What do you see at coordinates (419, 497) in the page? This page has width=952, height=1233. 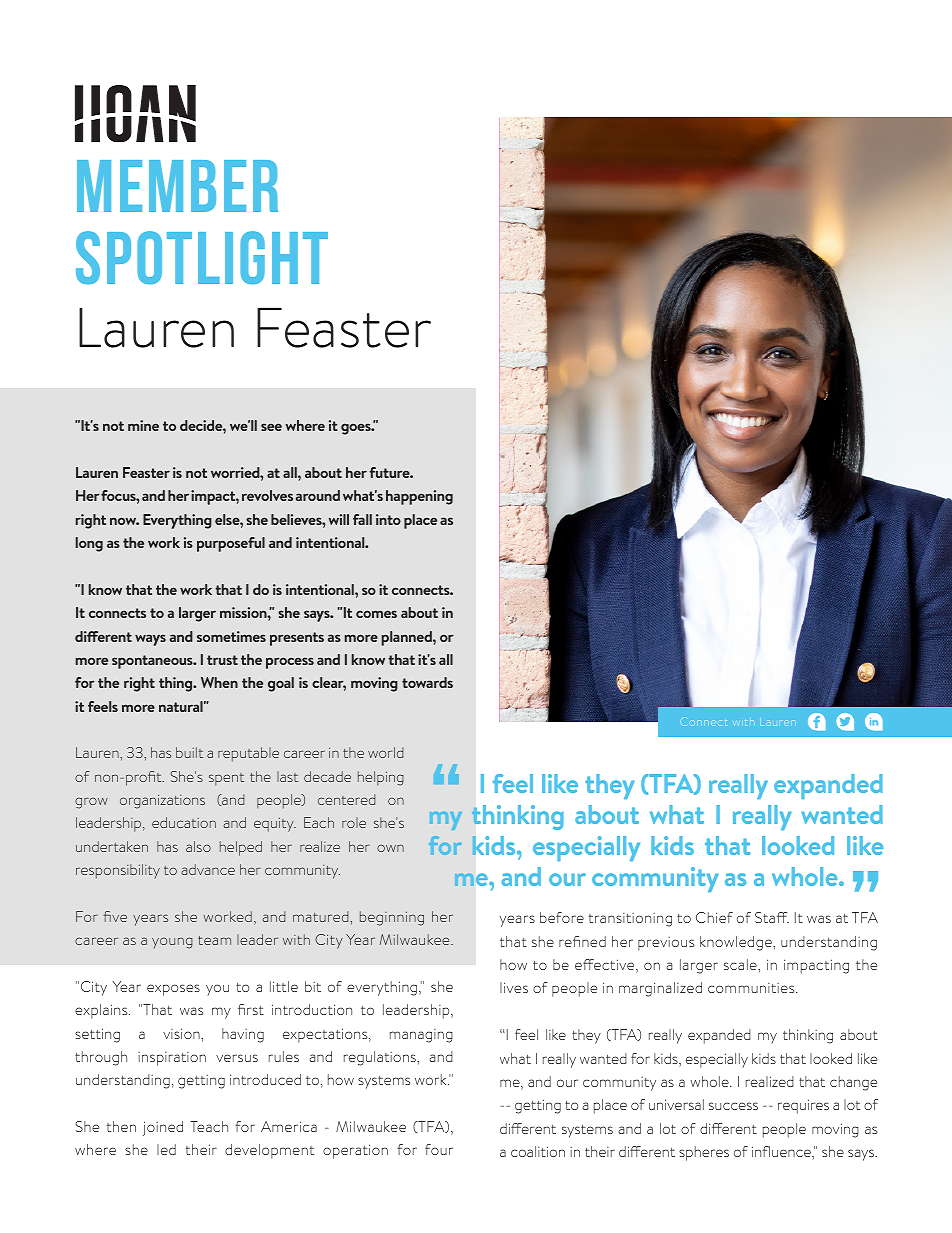 I see `happening` at bounding box center [419, 497].
